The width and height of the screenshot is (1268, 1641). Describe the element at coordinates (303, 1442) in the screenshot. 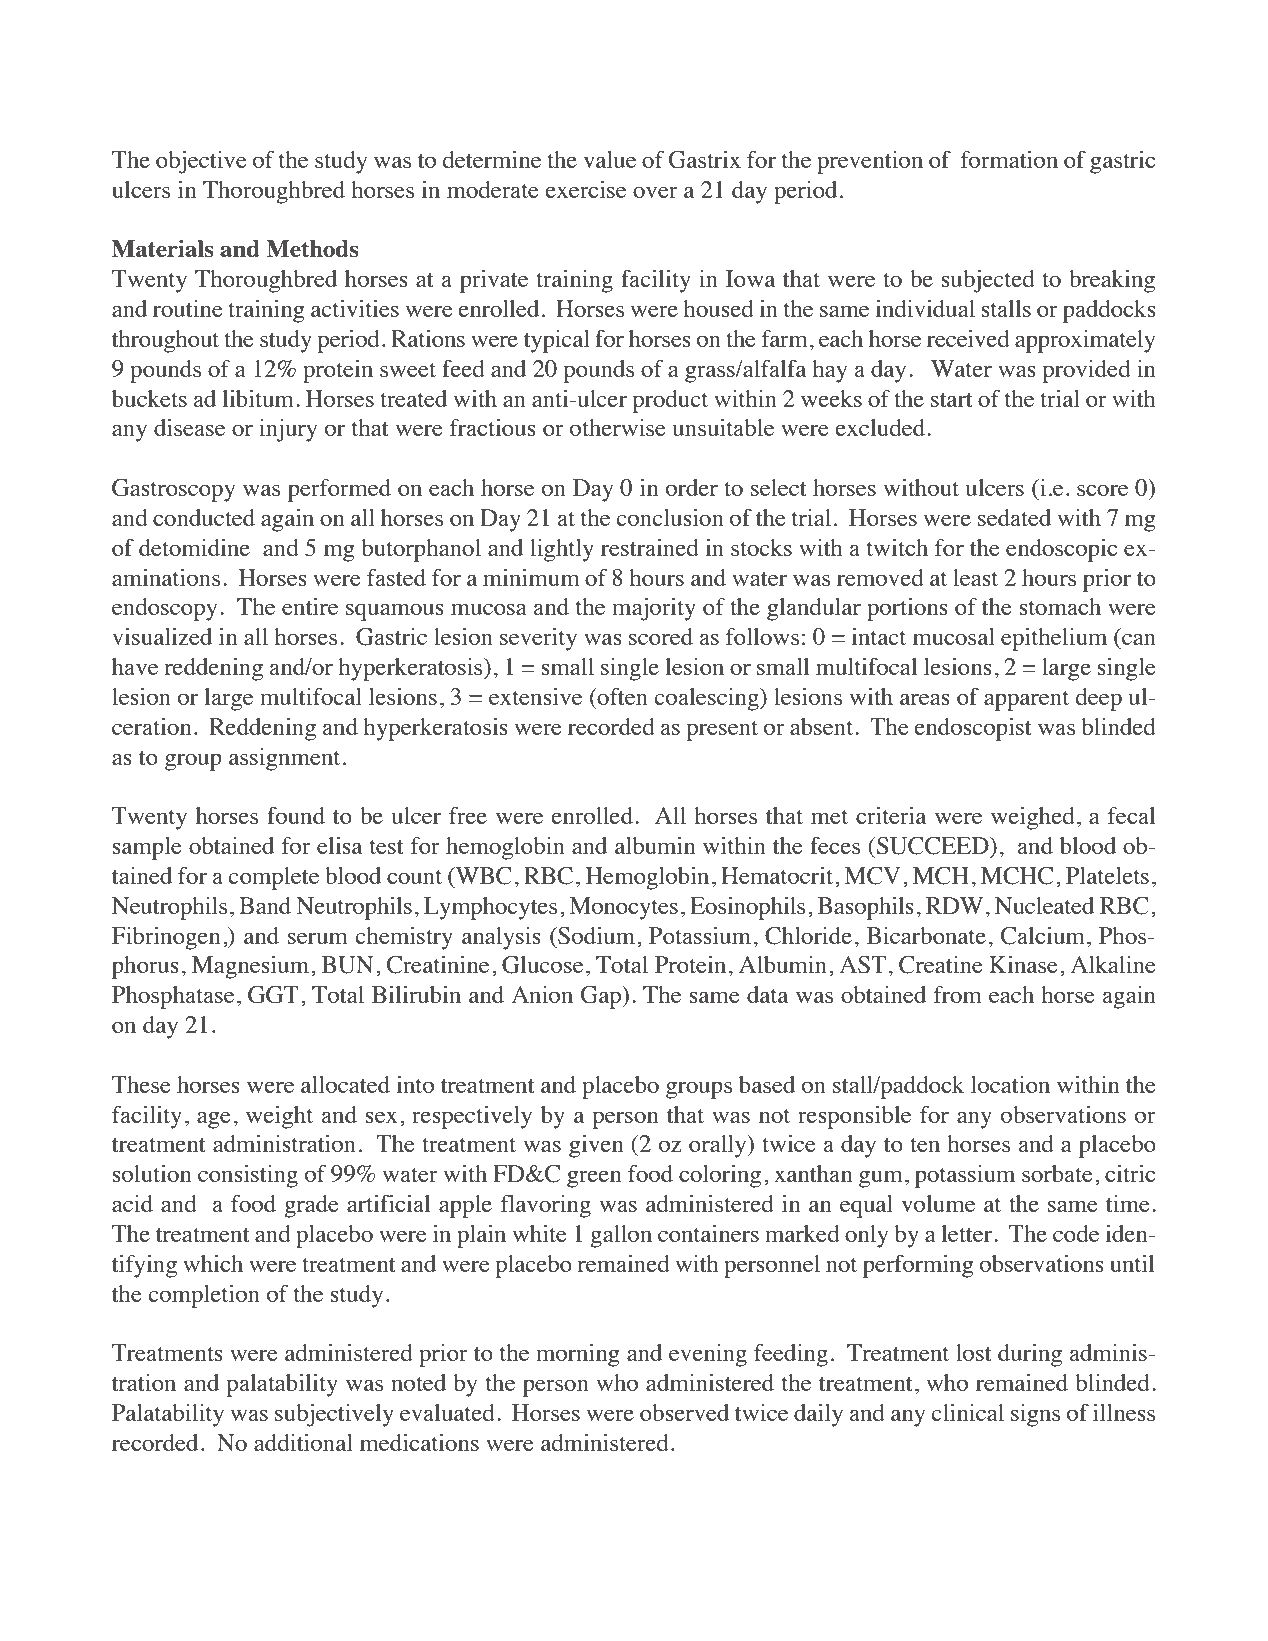

I see `additional` at that location.
